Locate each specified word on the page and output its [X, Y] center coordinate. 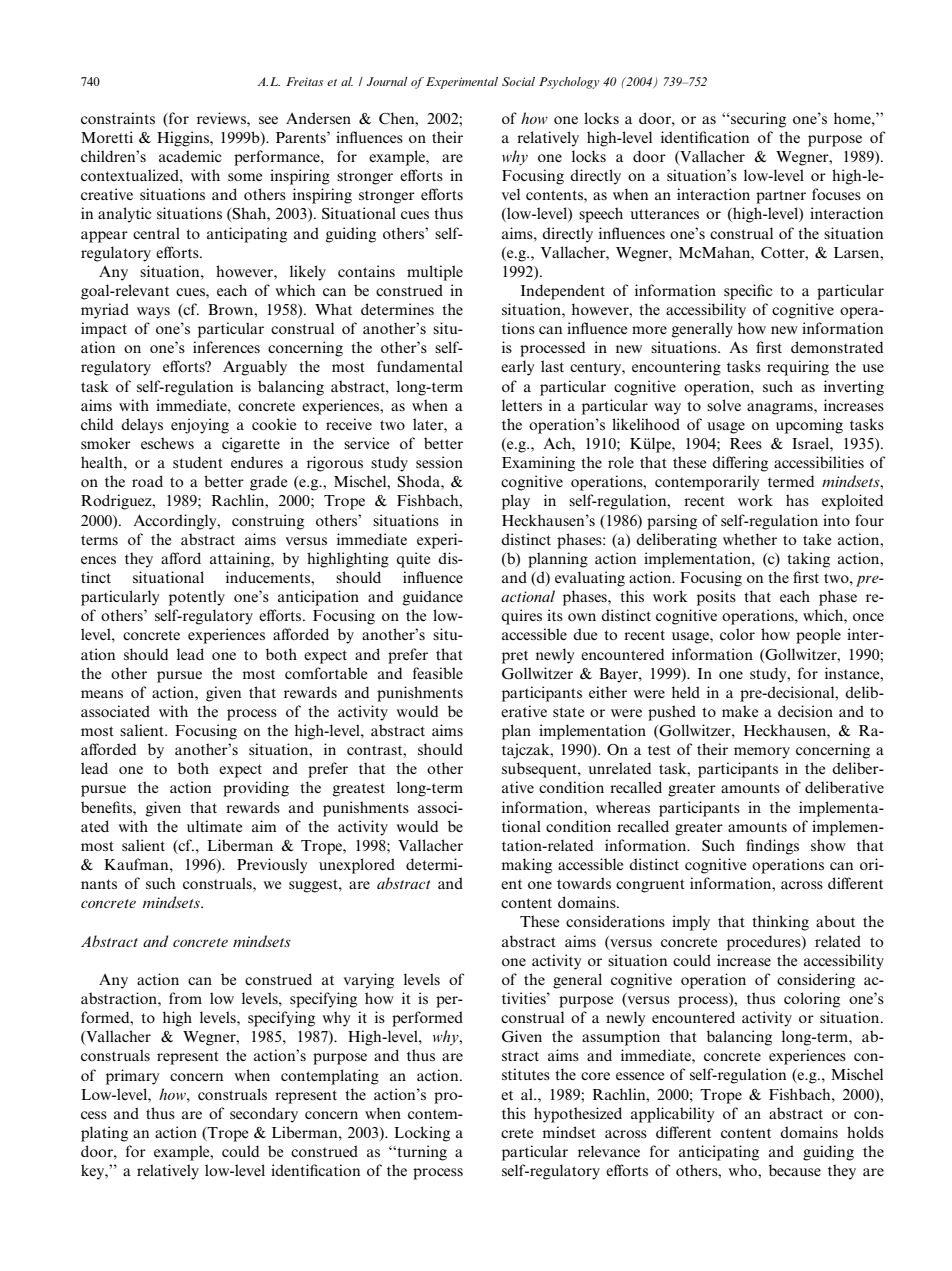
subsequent [540, 770]
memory [762, 753]
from [185, 998]
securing [757, 120]
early [517, 368]
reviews [222, 118]
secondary [264, 1115]
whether [750, 539]
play [516, 502]
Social [518, 81]
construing [268, 522]
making [526, 866]
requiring [798, 368]
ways [153, 313]
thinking [780, 923]
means [102, 694]
